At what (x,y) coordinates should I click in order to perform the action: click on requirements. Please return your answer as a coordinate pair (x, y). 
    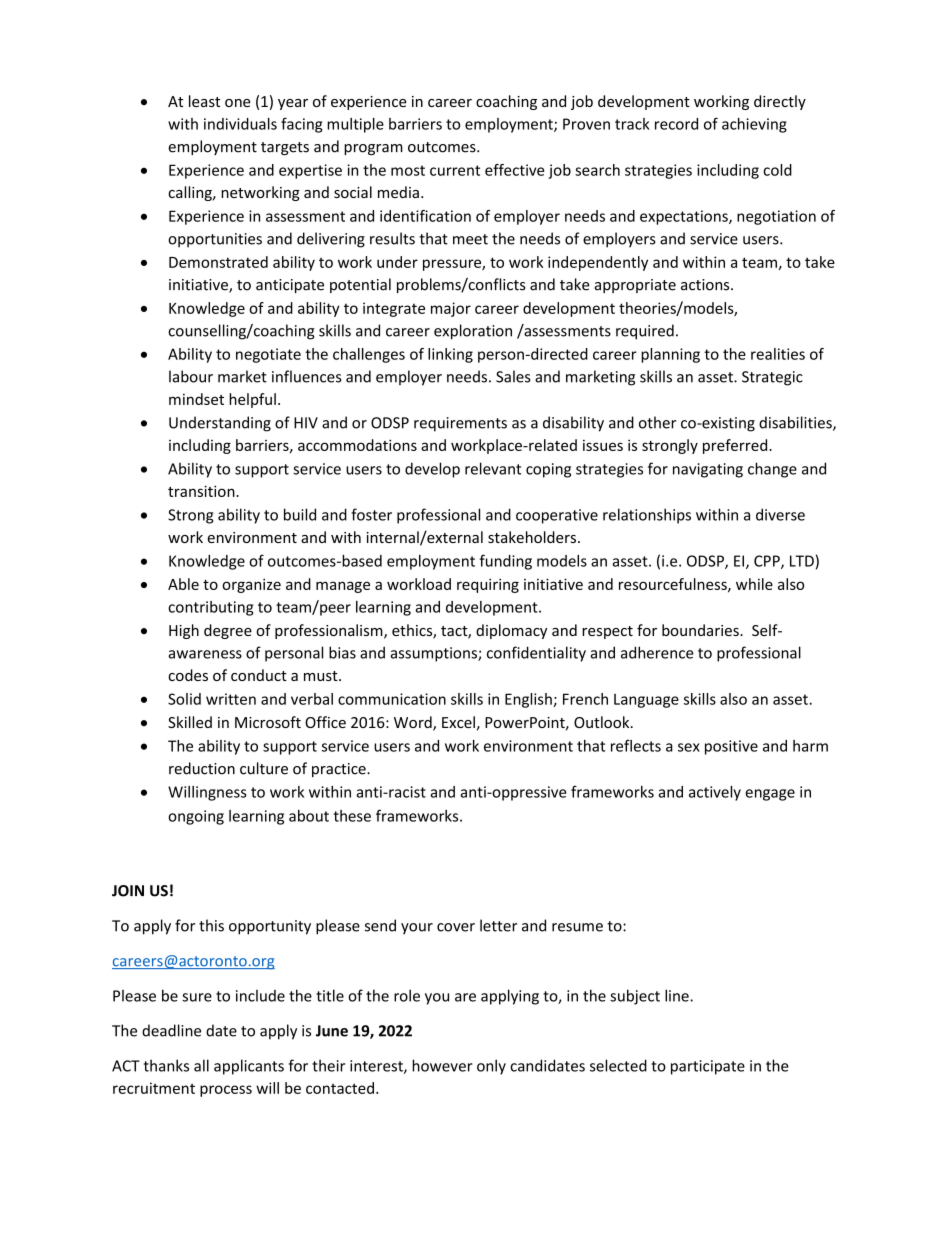
    Looking at the image, I should click on (460, 424).
